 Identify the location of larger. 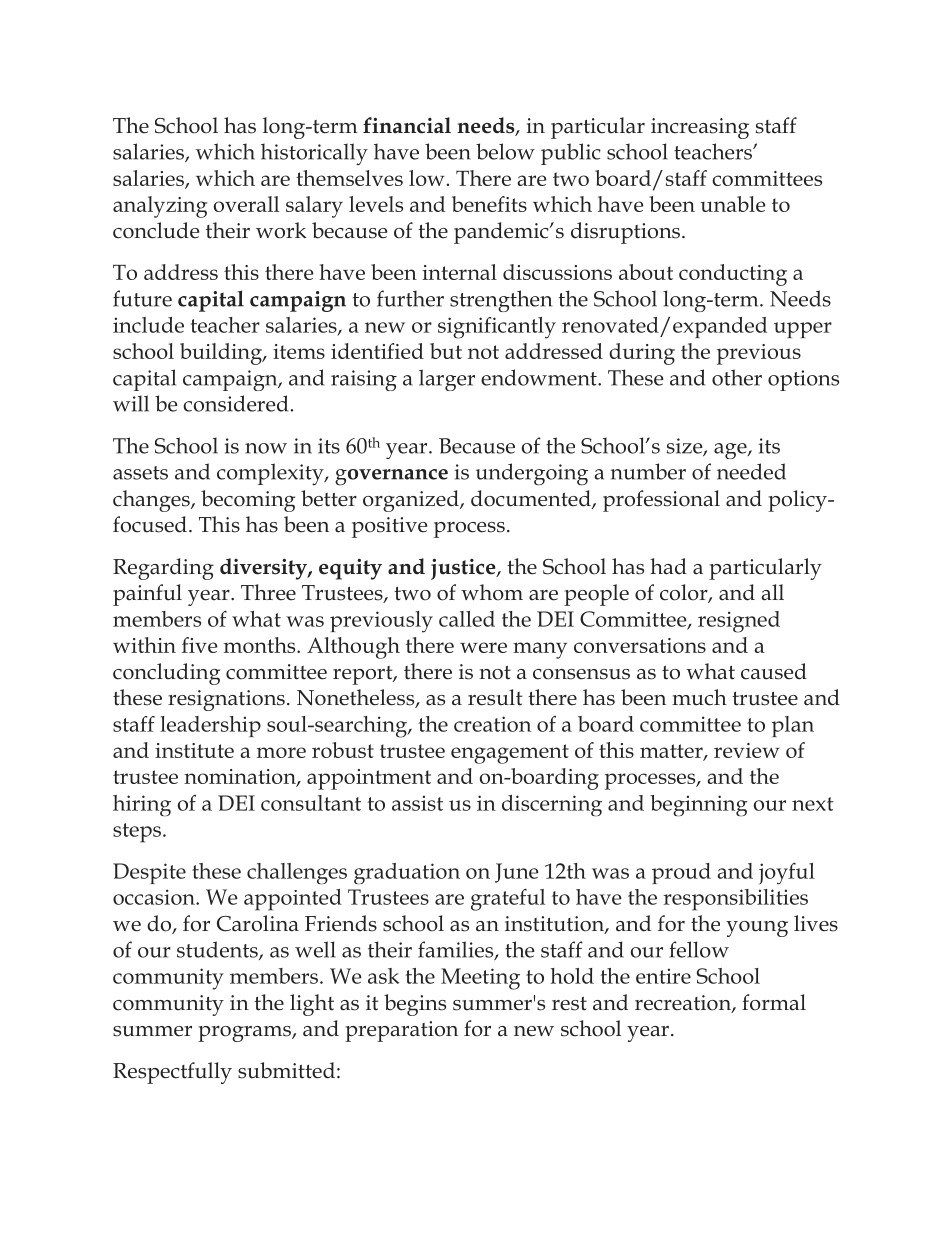
(447, 380).
